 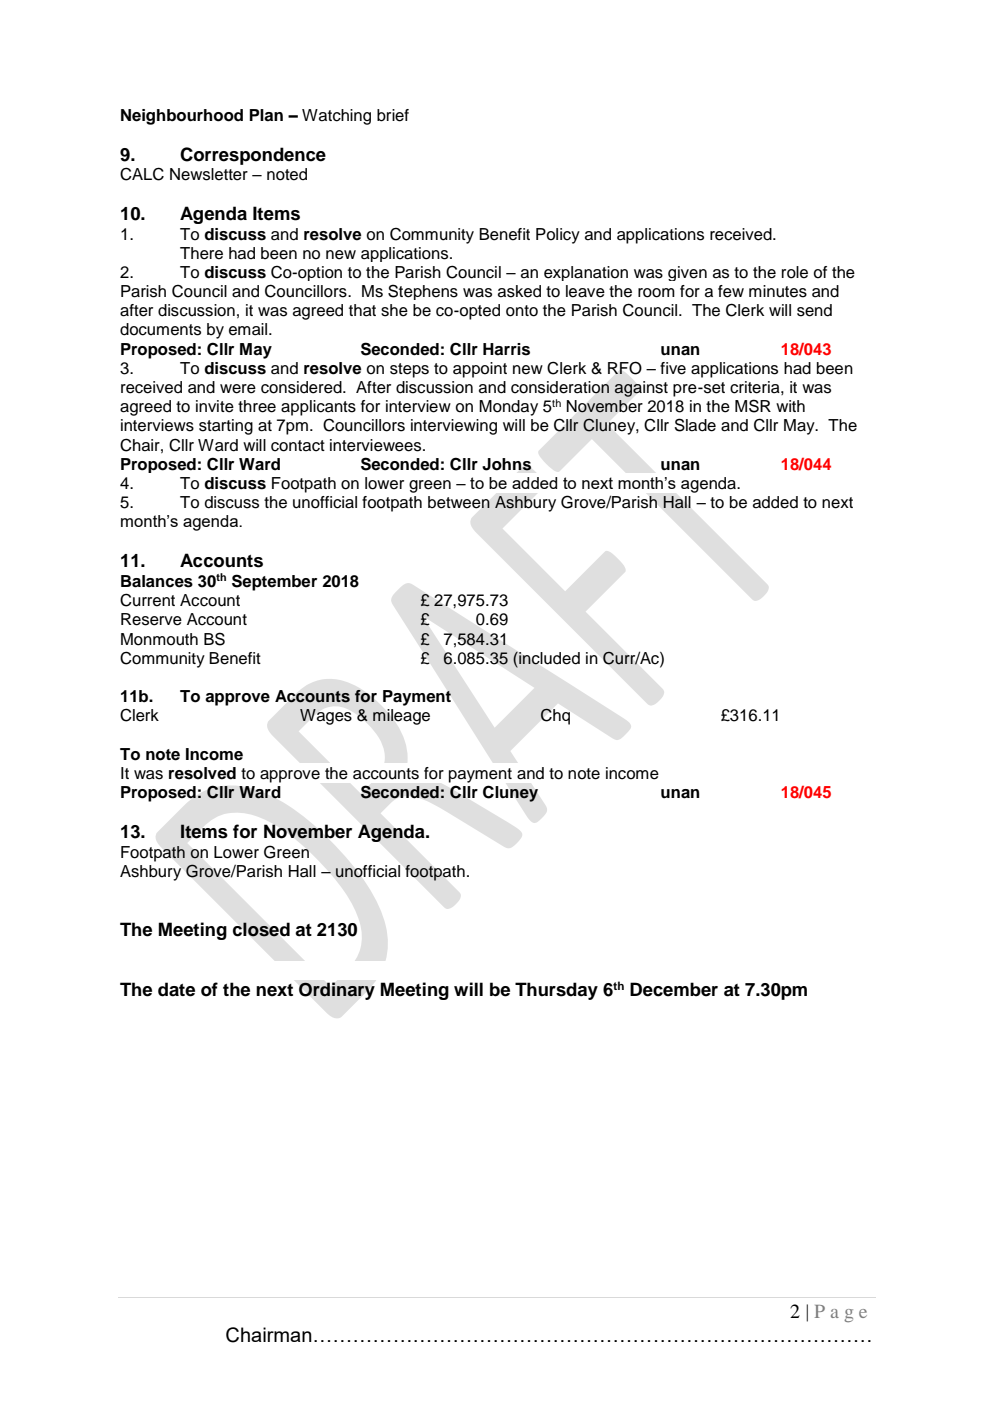 What do you see at coordinates (393, 115) in the image?
I see `brief` at bounding box center [393, 115].
